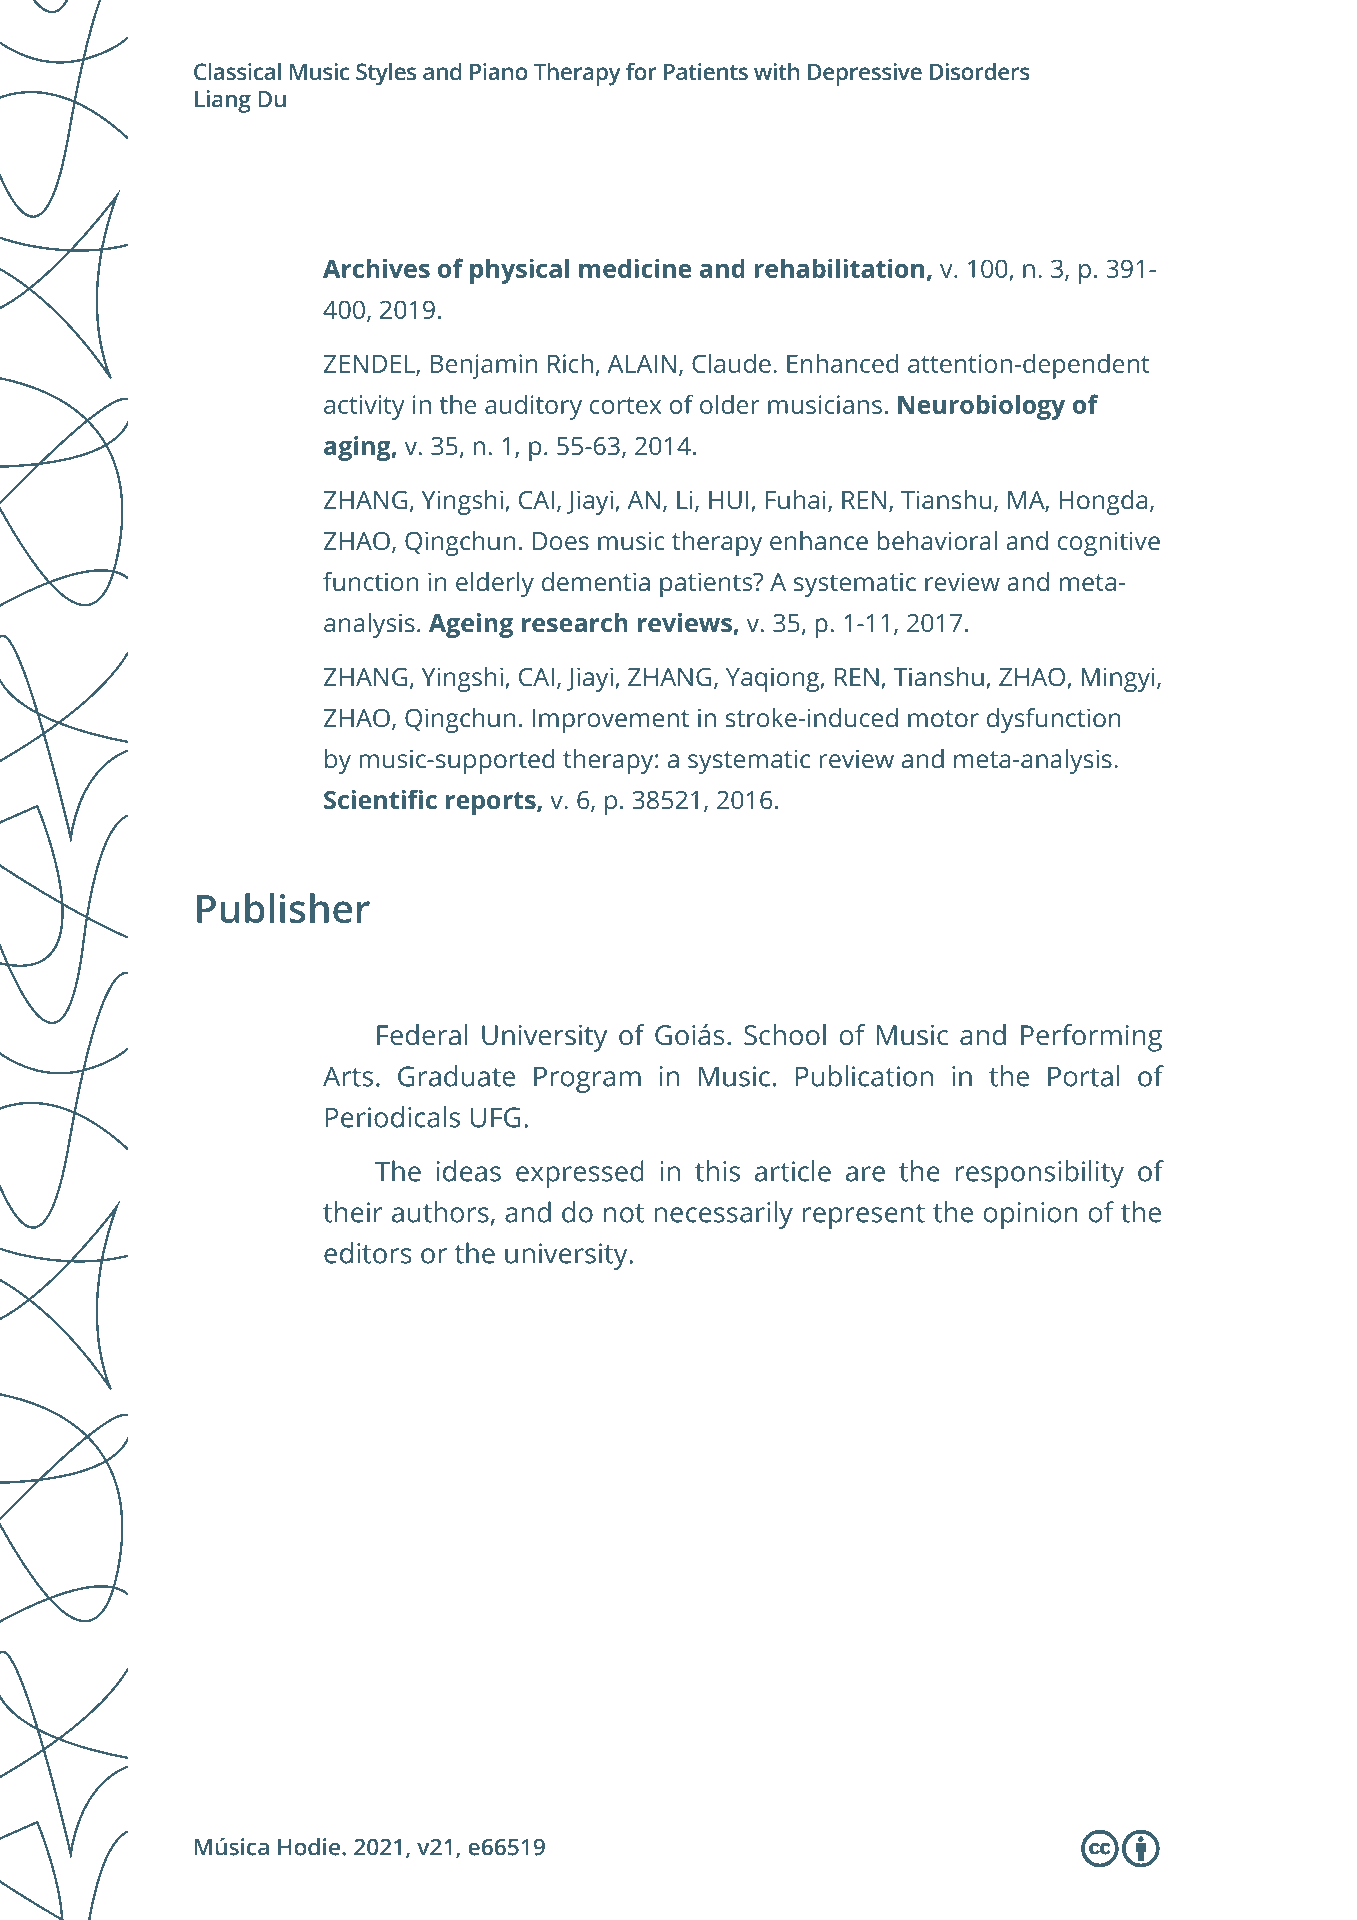 The width and height of the page is (1357, 1920). I want to click on elderly, so click(495, 584).
